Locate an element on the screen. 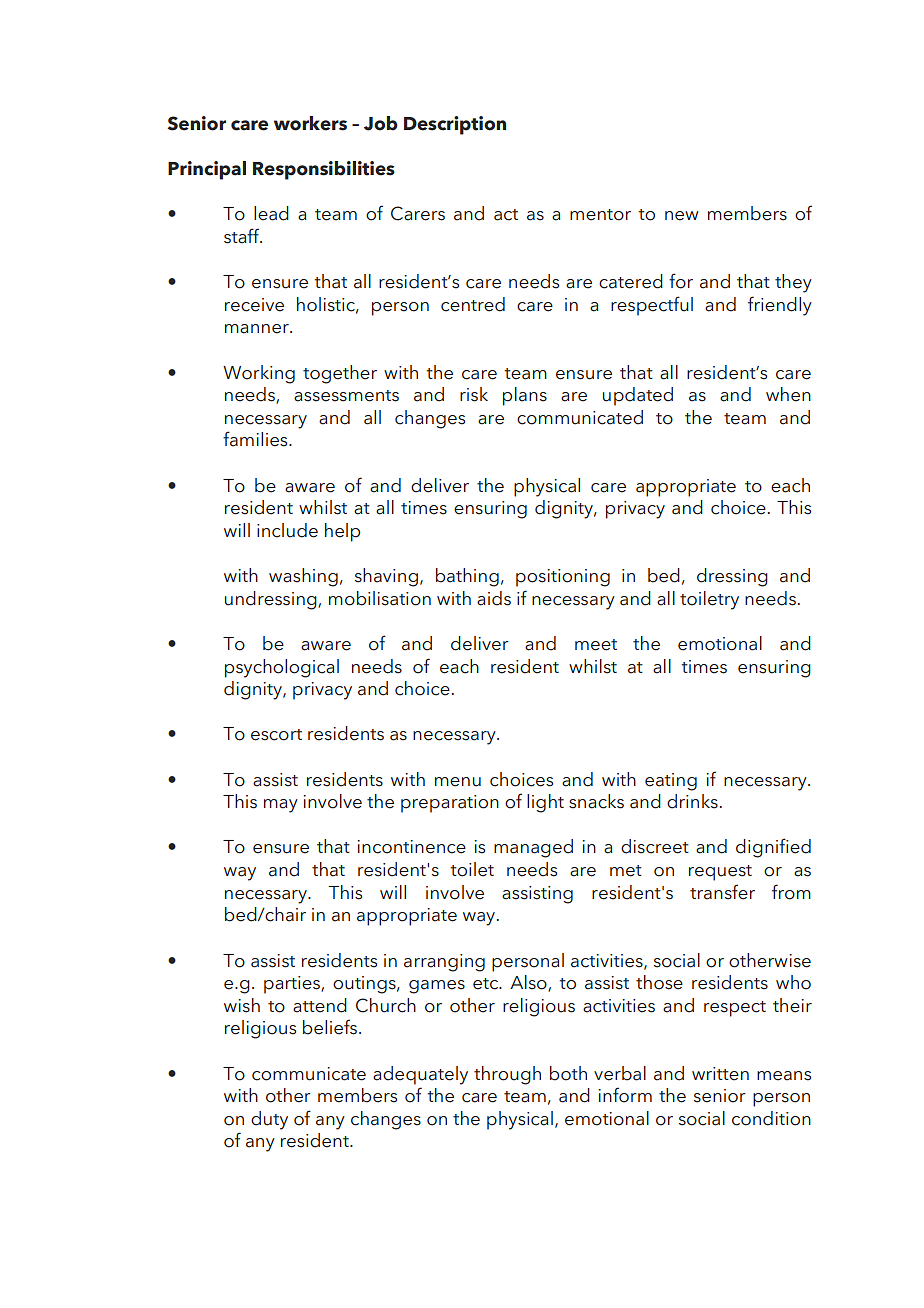 The image size is (924, 1308). workers is located at coordinates (310, 123).
